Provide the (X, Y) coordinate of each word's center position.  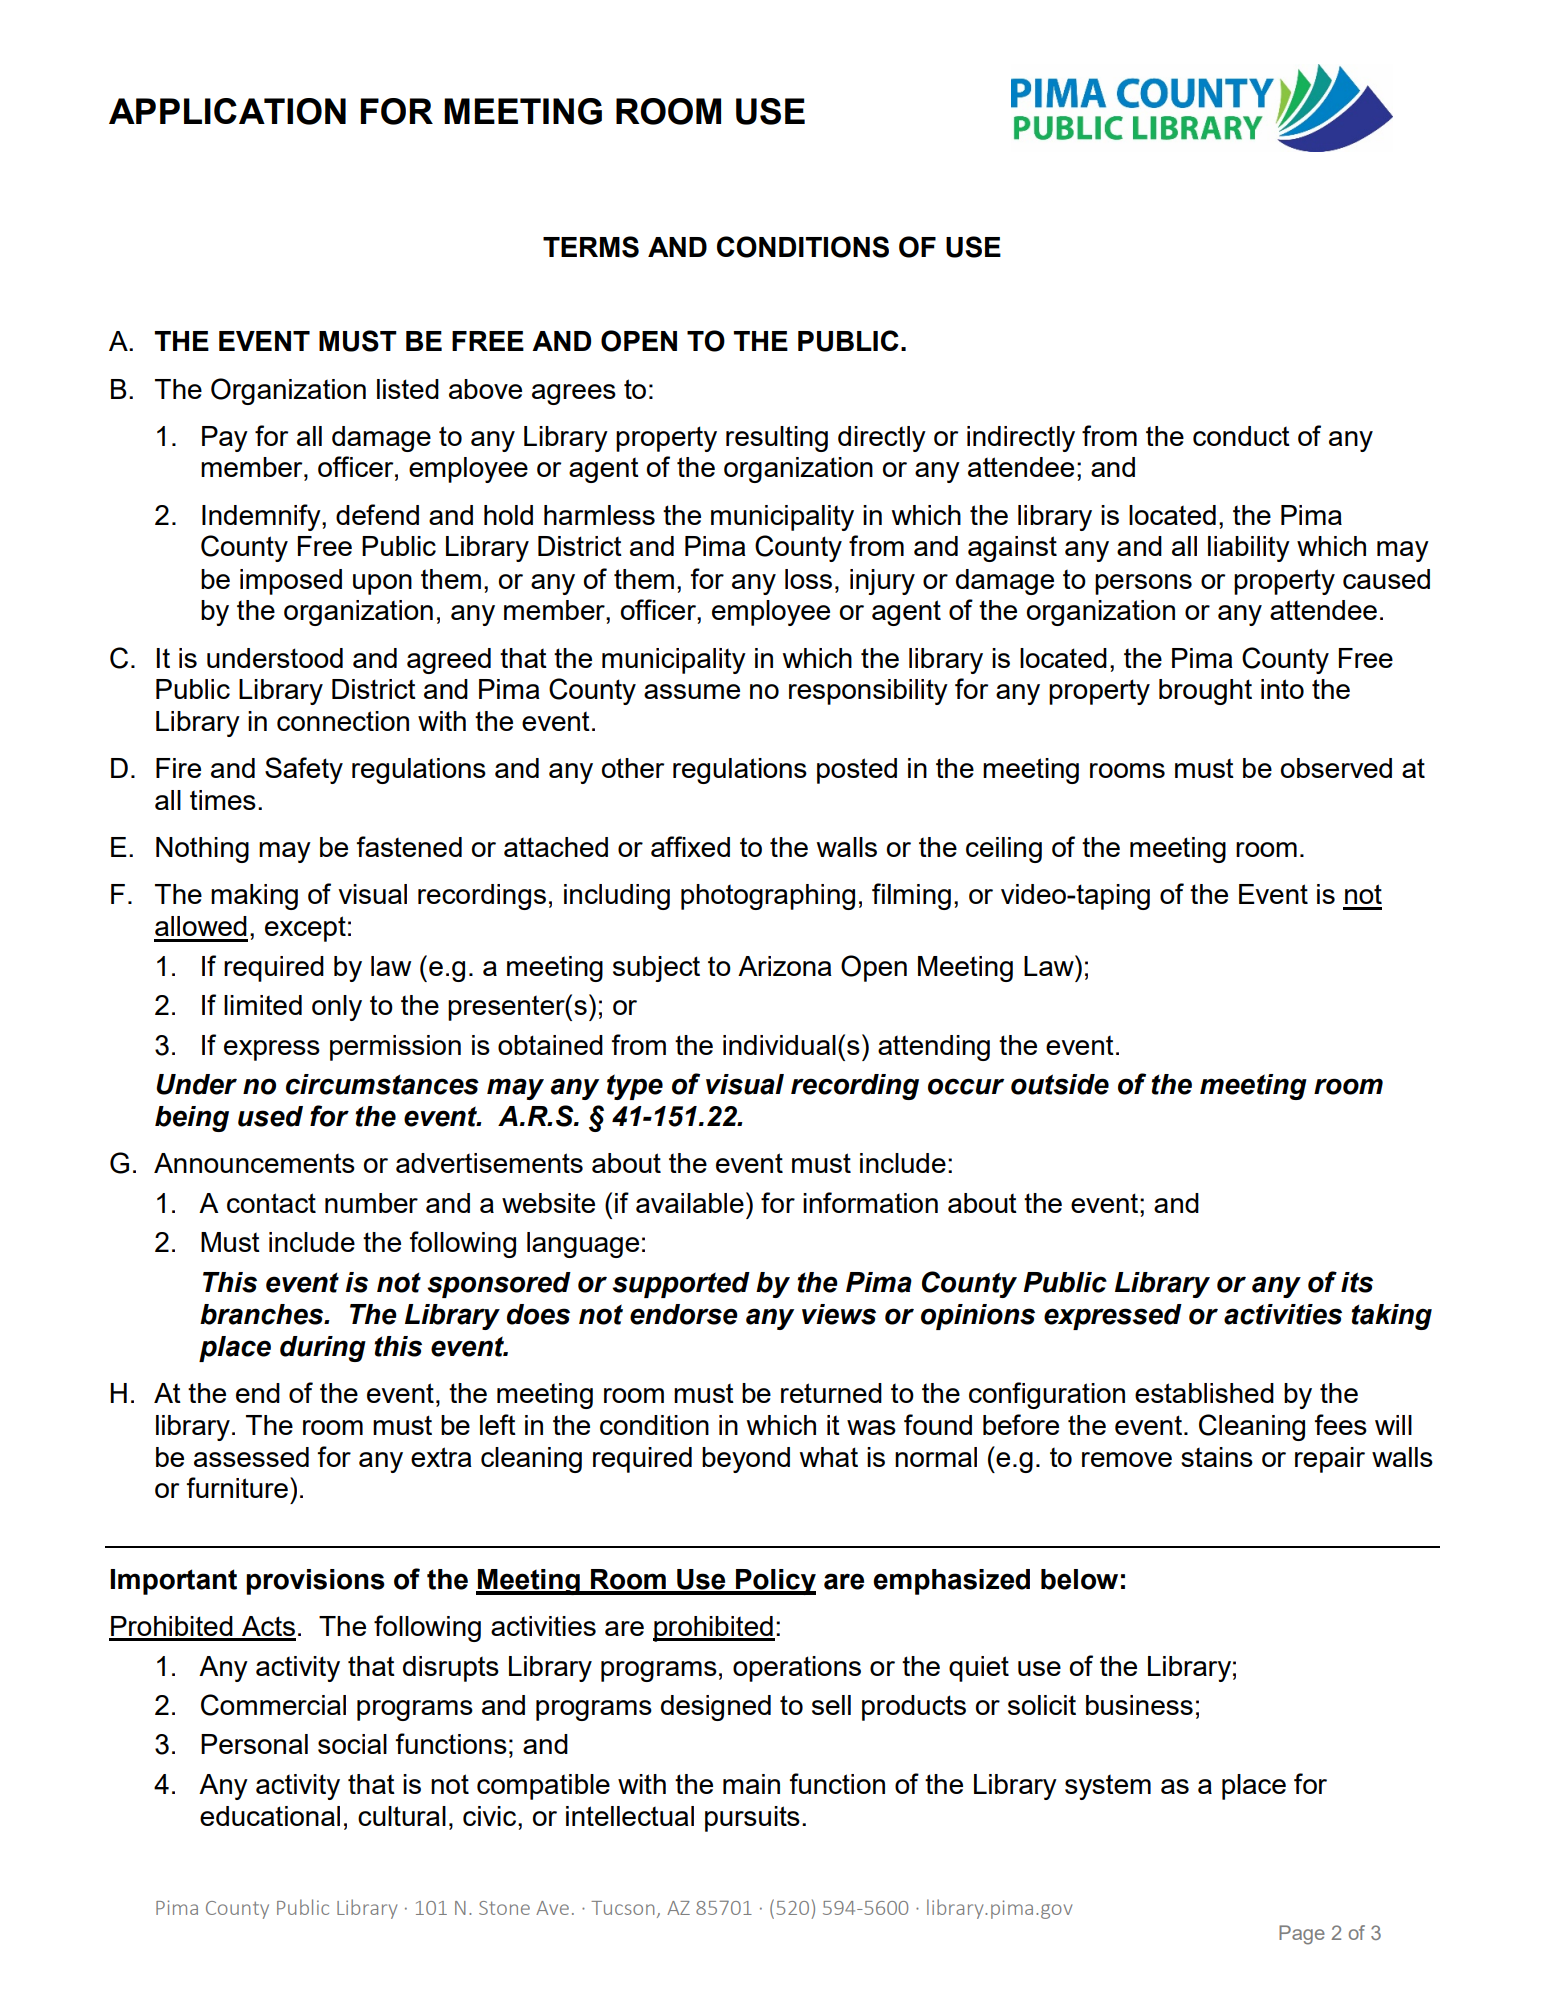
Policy (775, 1582)
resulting (777, 439)
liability (1249, 549)
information (870, 1202)
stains (1217, 1457)
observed (1336, 768)
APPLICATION (227, 111)
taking (1391, 1317)
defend (377, 514)
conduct (1241, 436)
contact (271, 1203)
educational (270, 1816)
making (254, 897)
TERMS (591, 247)
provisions (315, 1582)
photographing (768, 897)
